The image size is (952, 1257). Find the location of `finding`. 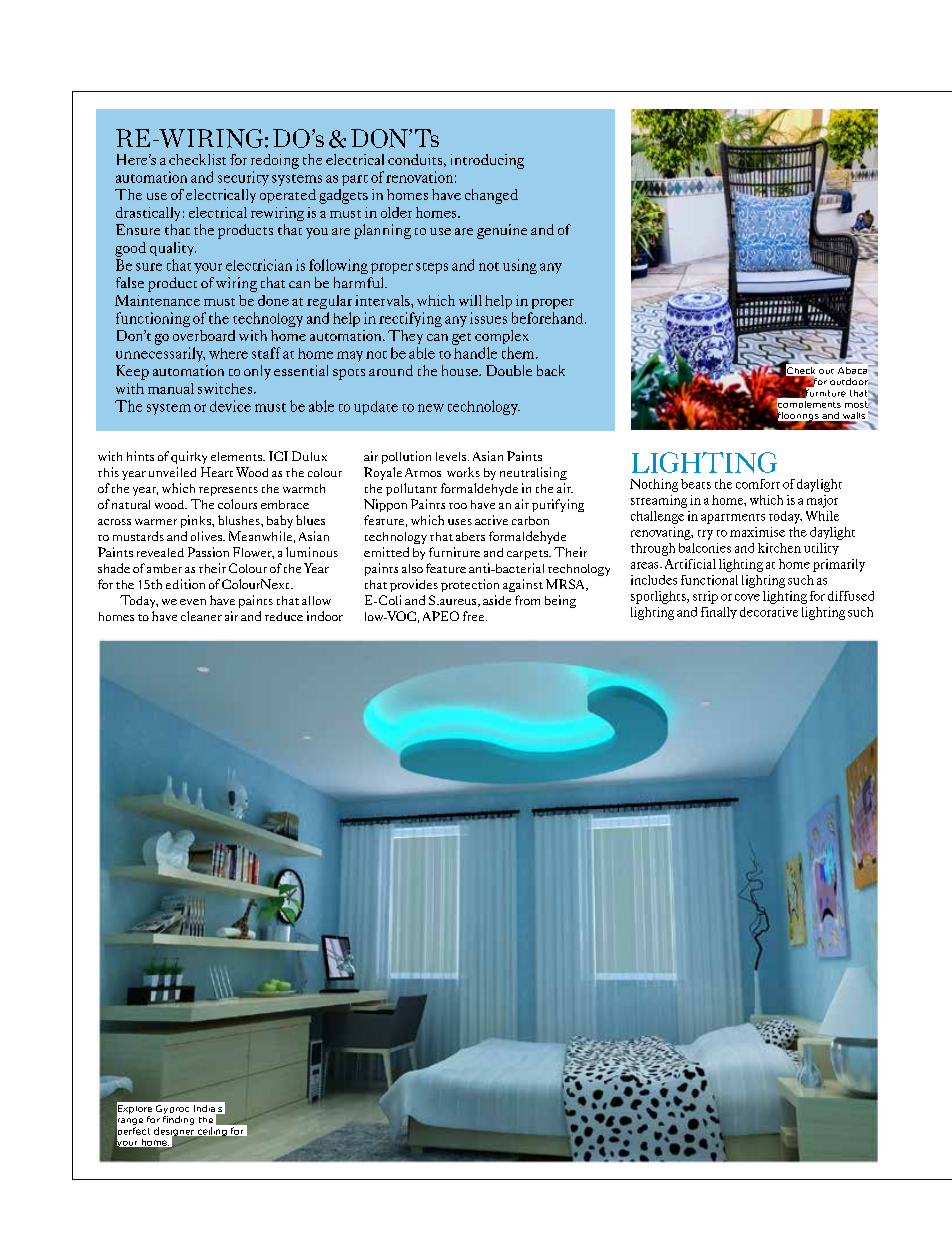

finding is located at coordinates (178, 1120).
